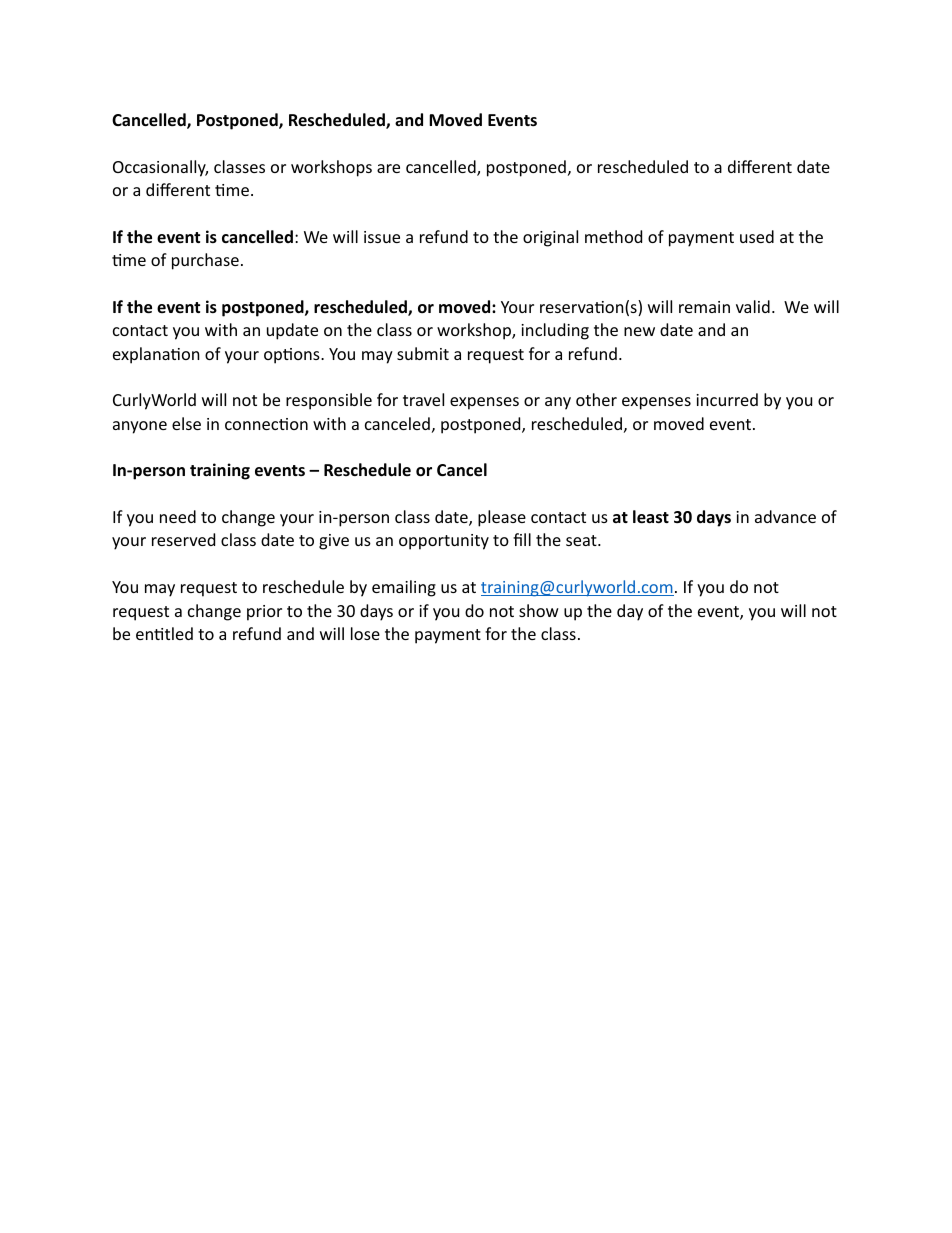 This document has width=952, height=1233. Describe the element at coordinates (502, 518) in the document. I see `please` at that location.
